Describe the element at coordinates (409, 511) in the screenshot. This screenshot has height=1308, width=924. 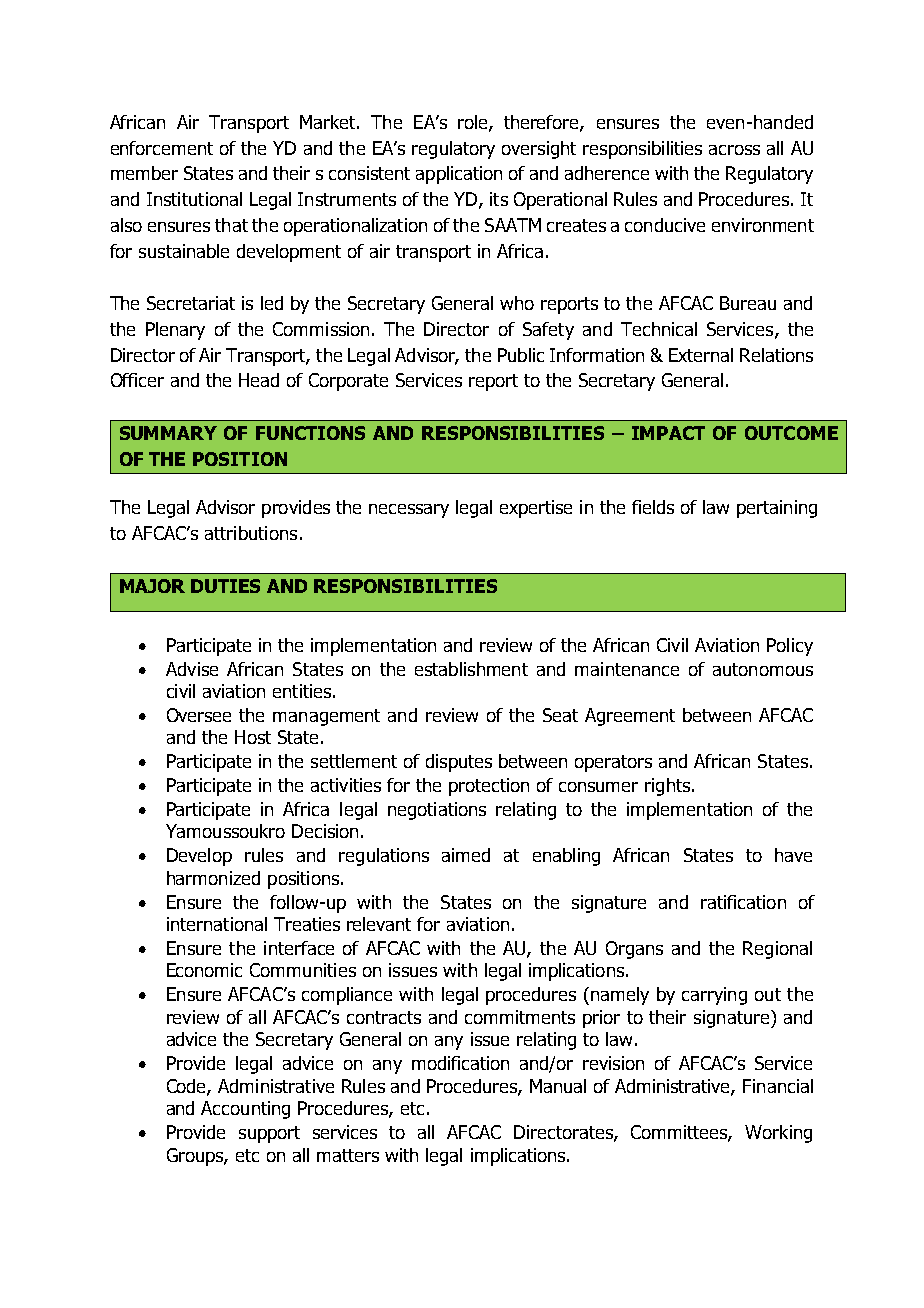
I see `necessary` at that location.
